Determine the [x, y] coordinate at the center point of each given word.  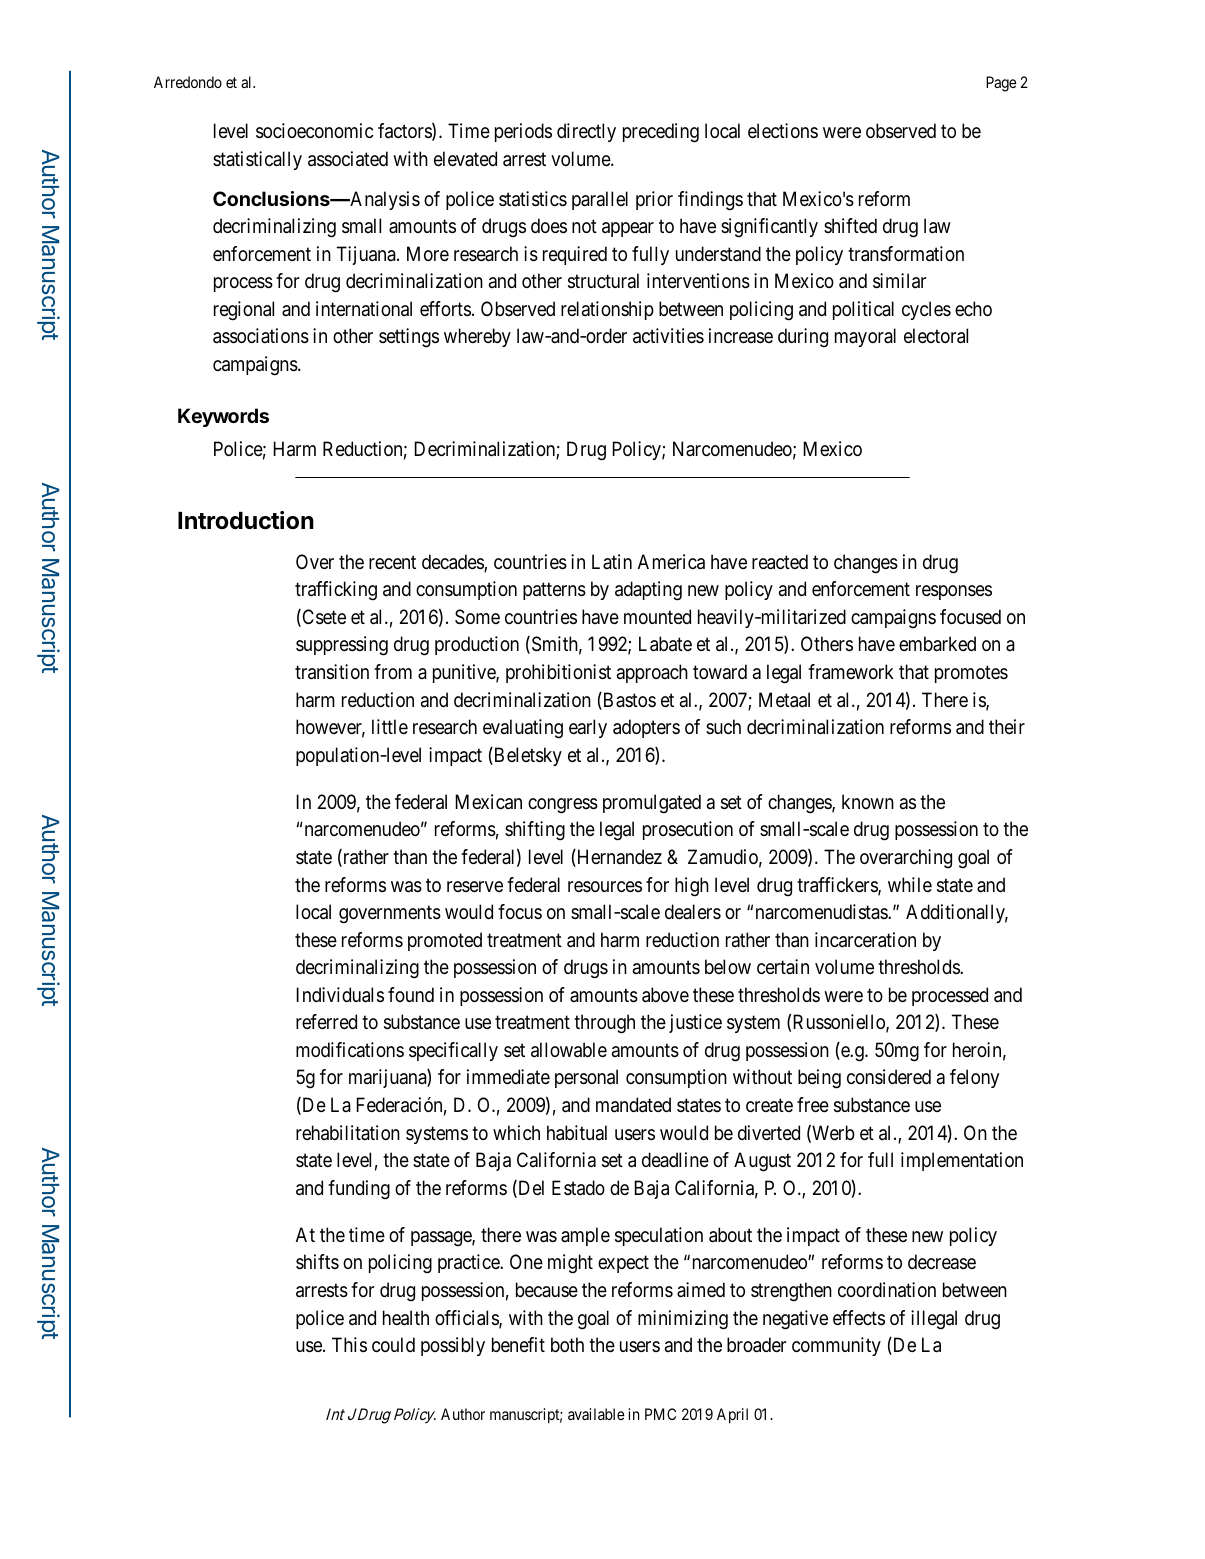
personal [586, 1078]
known [868, 801]
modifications [350, 1049]
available [596, 1414]
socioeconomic [315, 131]
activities [668, 336]
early [588, 728]
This [349, 1345]
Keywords [223, 417]
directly [586, 132]
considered [889, 1076]
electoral [936, 336]
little [390, 726]
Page [1001, 84]
